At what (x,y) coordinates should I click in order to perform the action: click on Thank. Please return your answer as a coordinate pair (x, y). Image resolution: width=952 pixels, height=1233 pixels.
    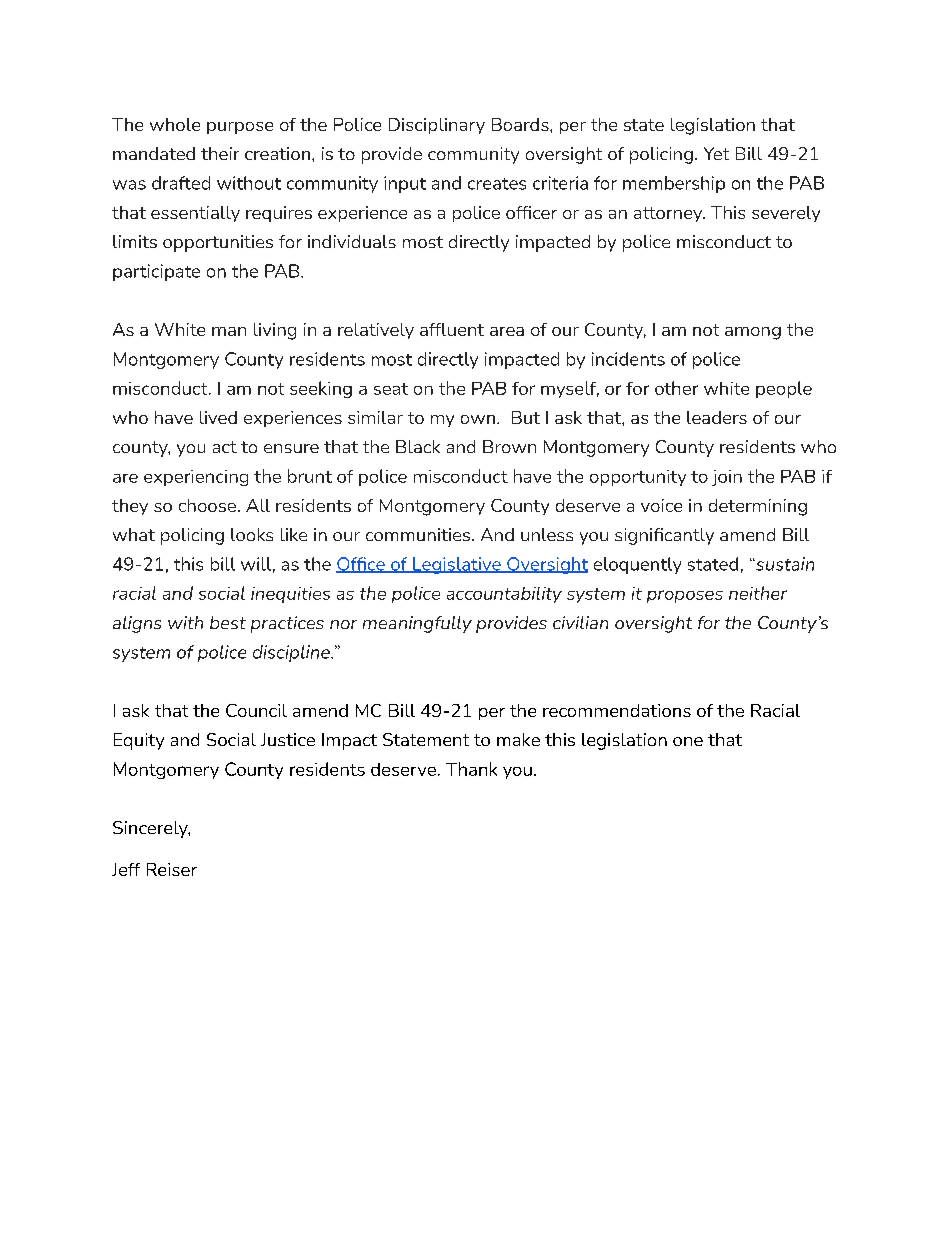
    Looking at the image, I should click on (471, 769).
